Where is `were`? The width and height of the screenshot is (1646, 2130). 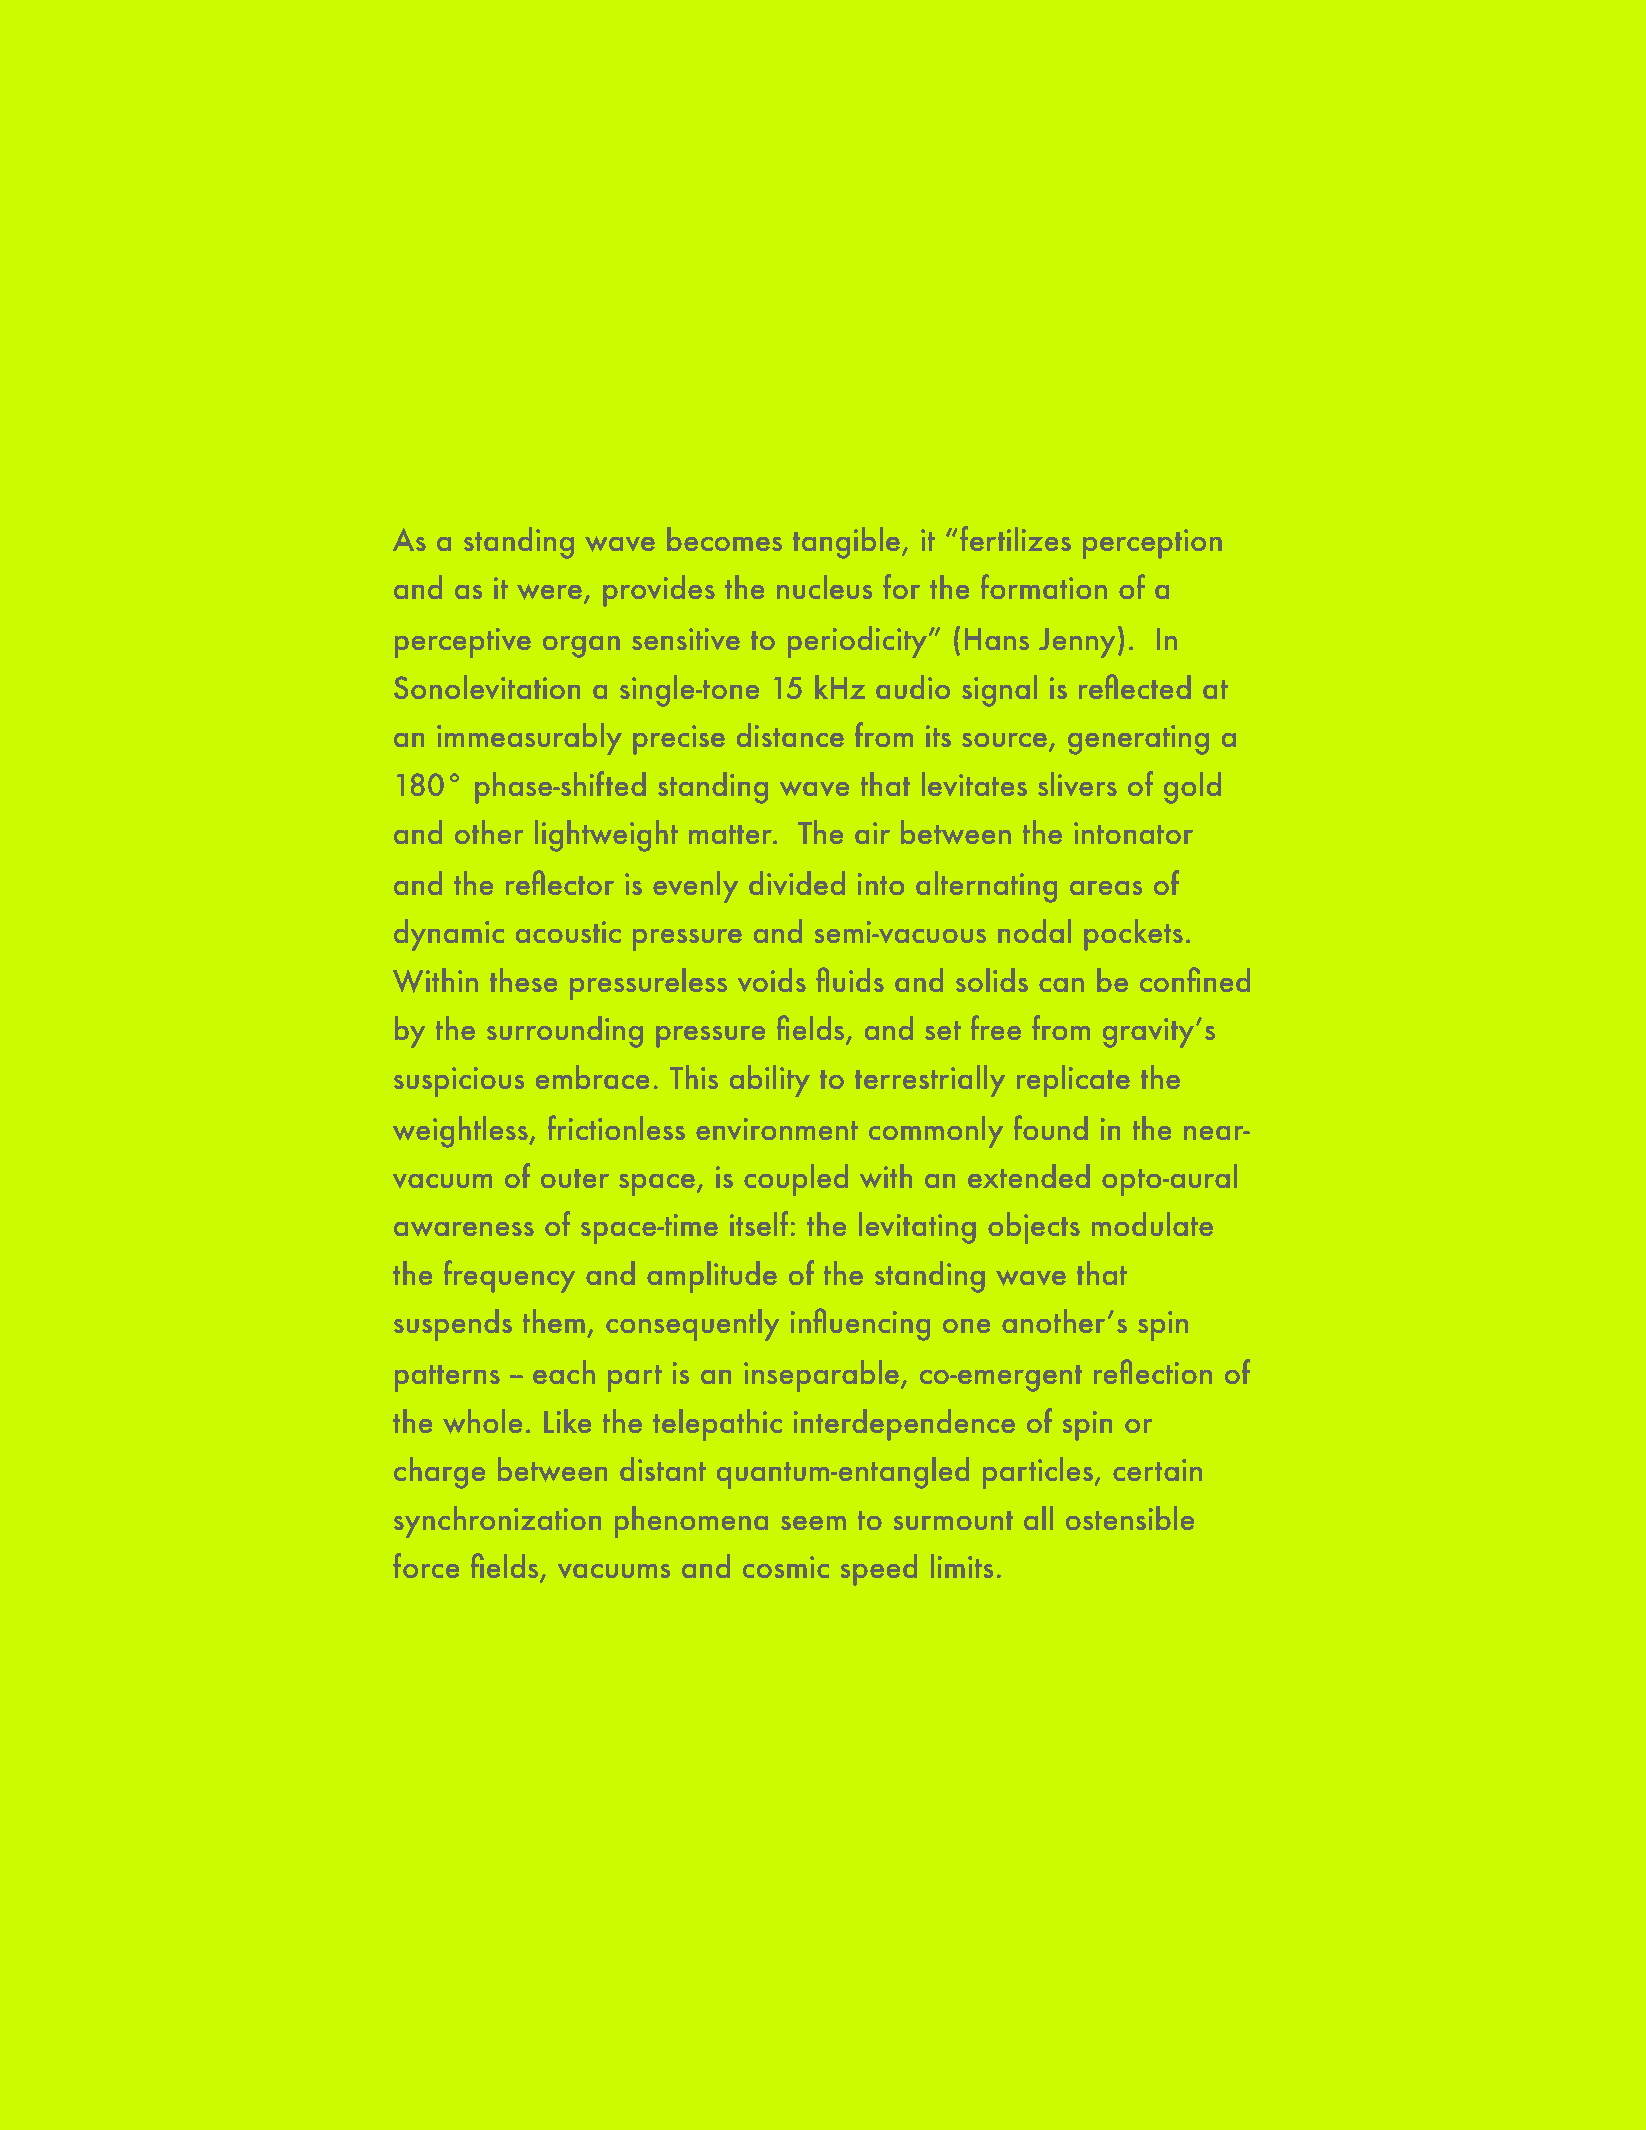
were is located at coordinates (549, 592).
